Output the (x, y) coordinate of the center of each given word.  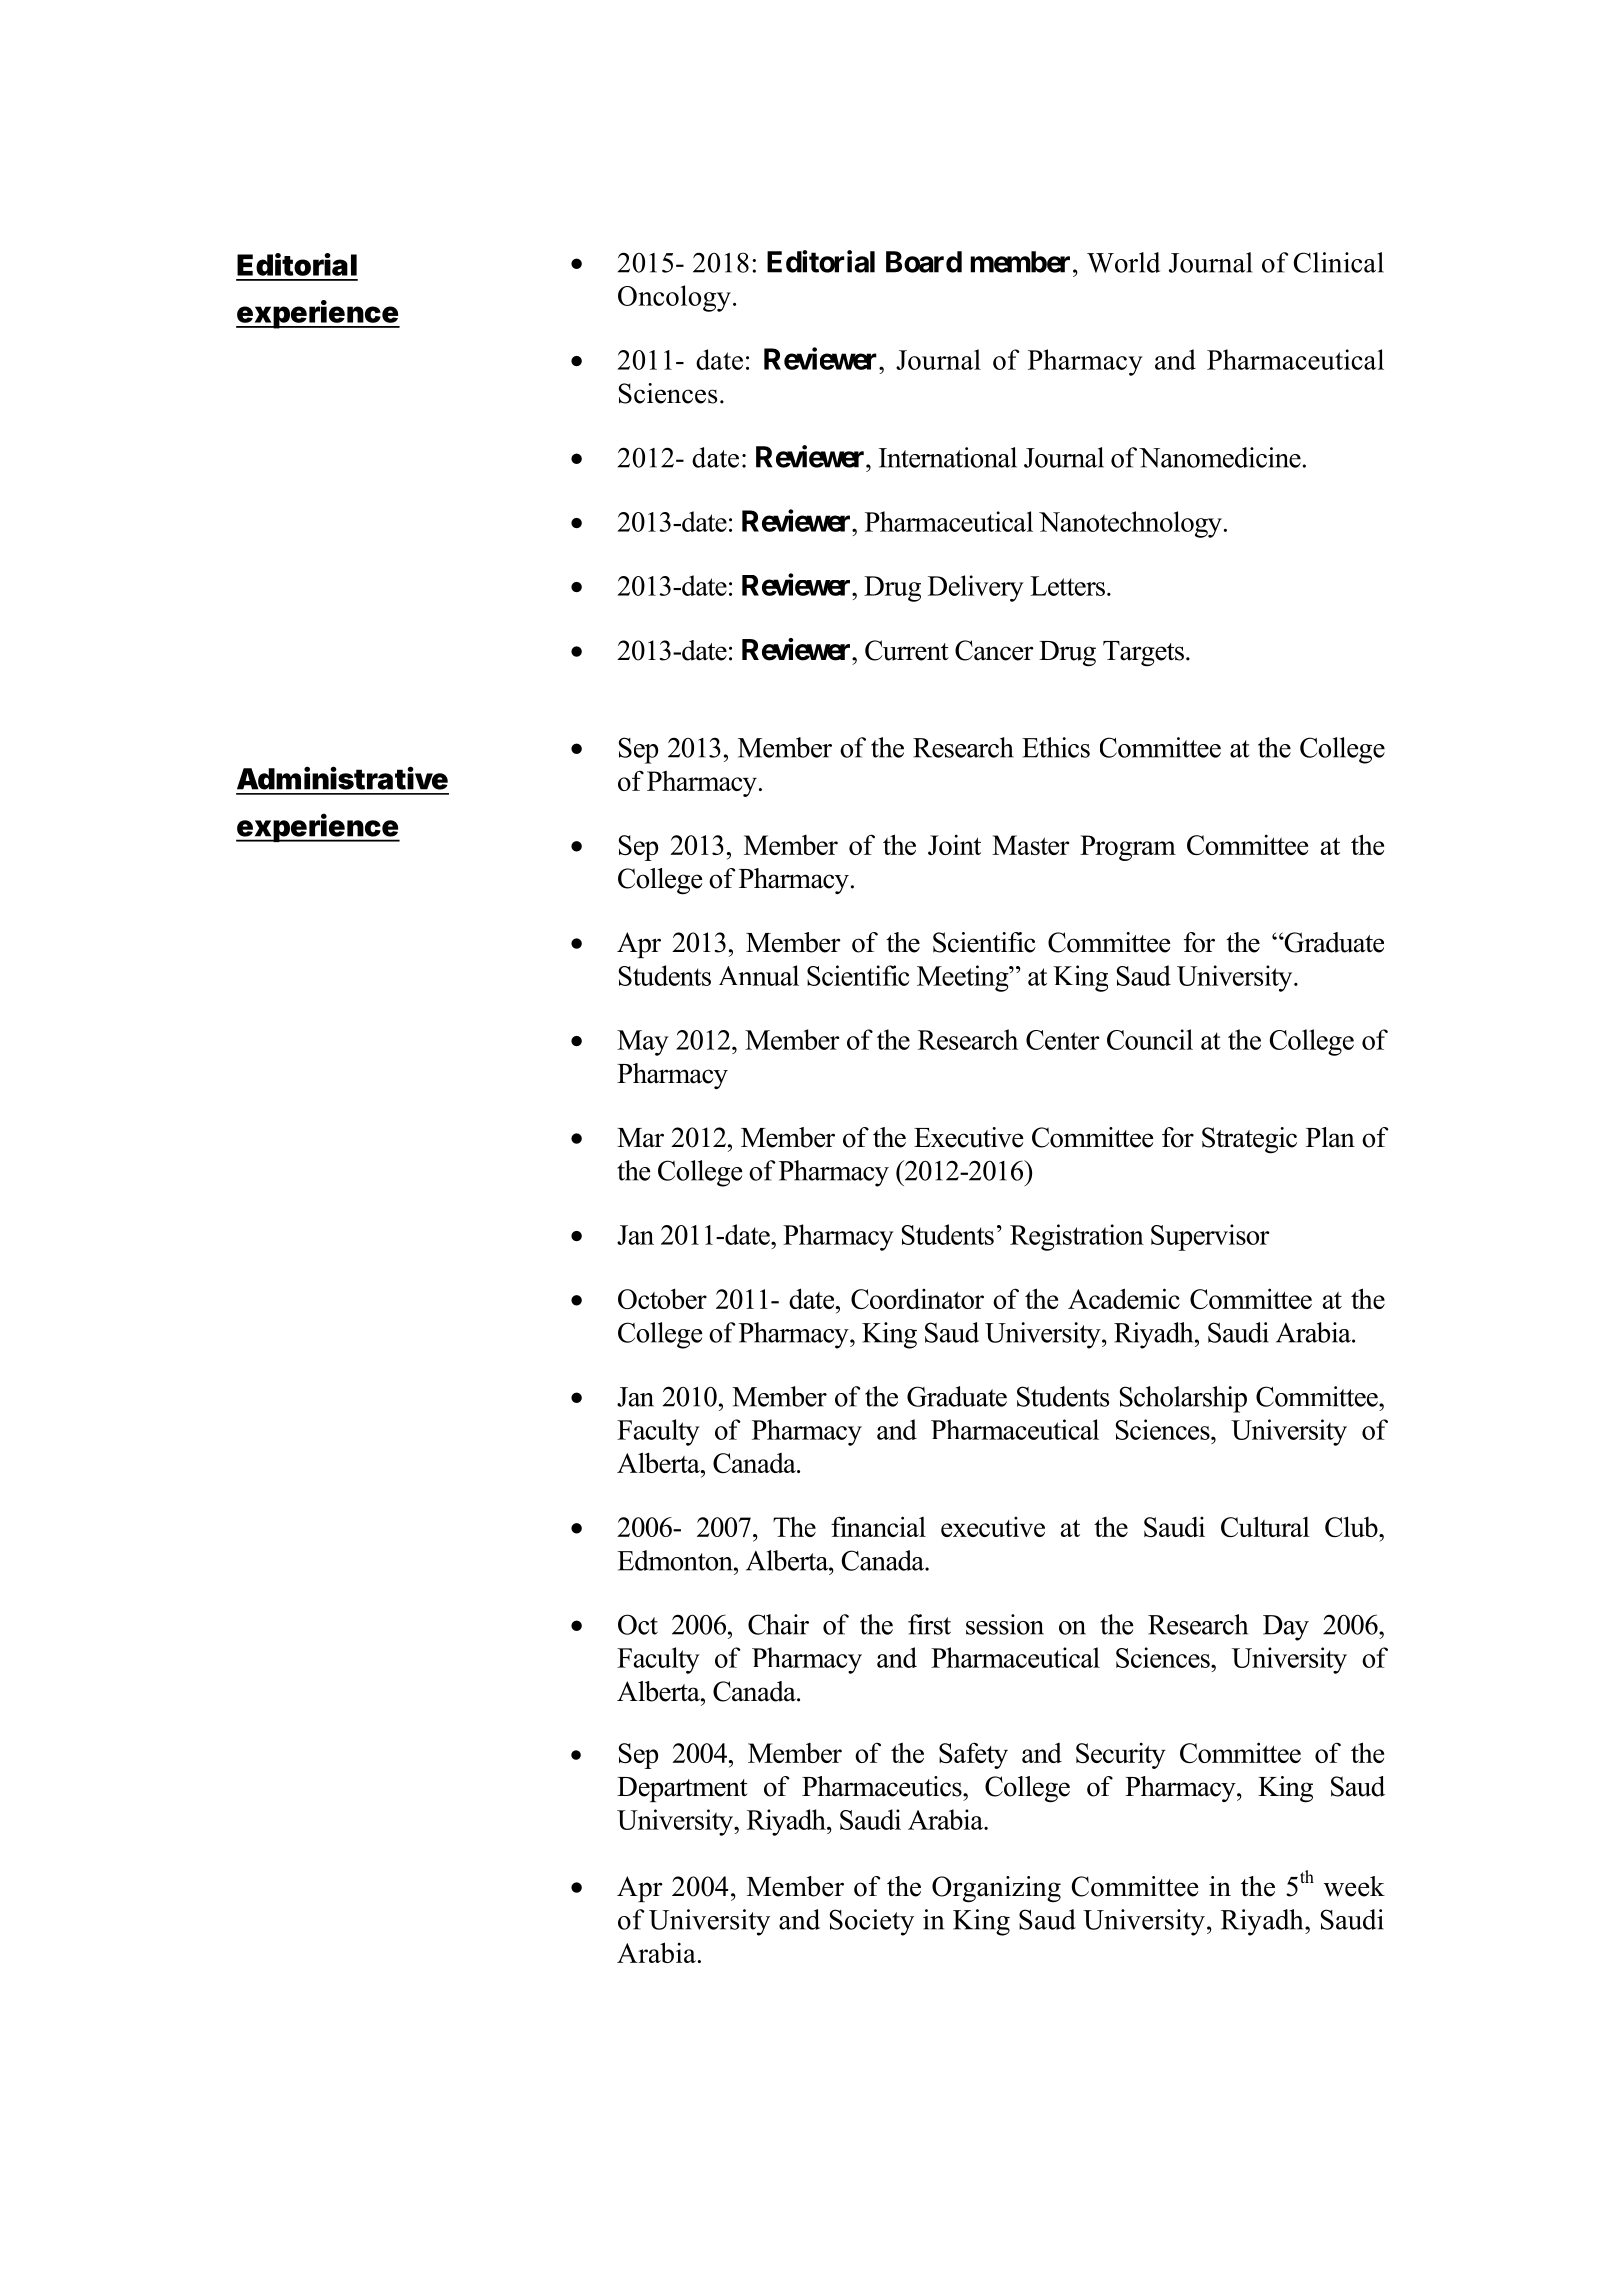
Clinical (1339, 262)
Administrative (342, 778)
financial (878, 1526)
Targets (1143, 654)
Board (924, 262)
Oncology (674, 298)
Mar (640, 1138)
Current (907, 650)
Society (872, 1922)
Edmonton (676, 1560)
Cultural (1265, 1526)
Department (682, 1789)
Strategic (1249, 1140)
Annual (759, 975)
